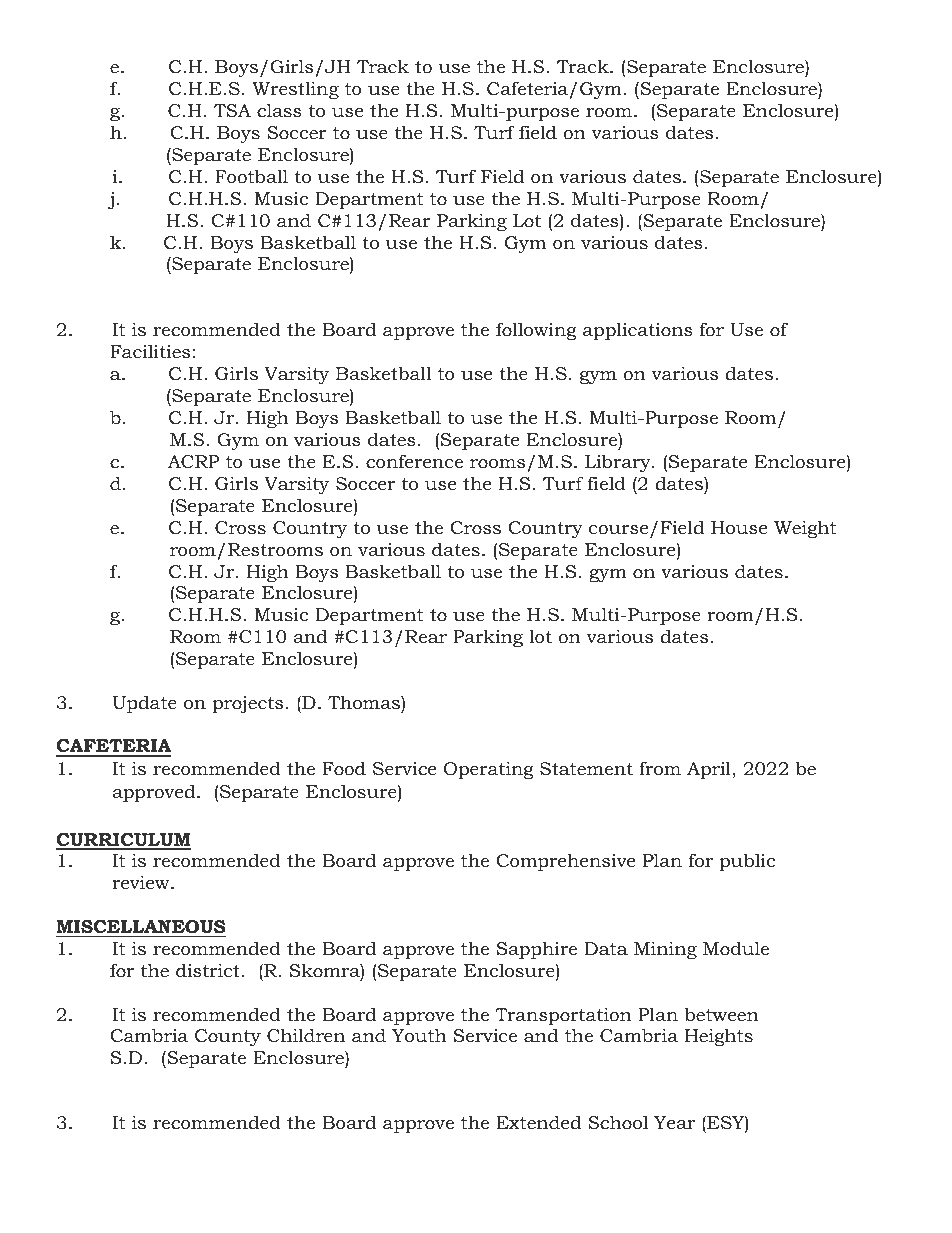  I want to click on Comprehensive, so click(565, 862).
